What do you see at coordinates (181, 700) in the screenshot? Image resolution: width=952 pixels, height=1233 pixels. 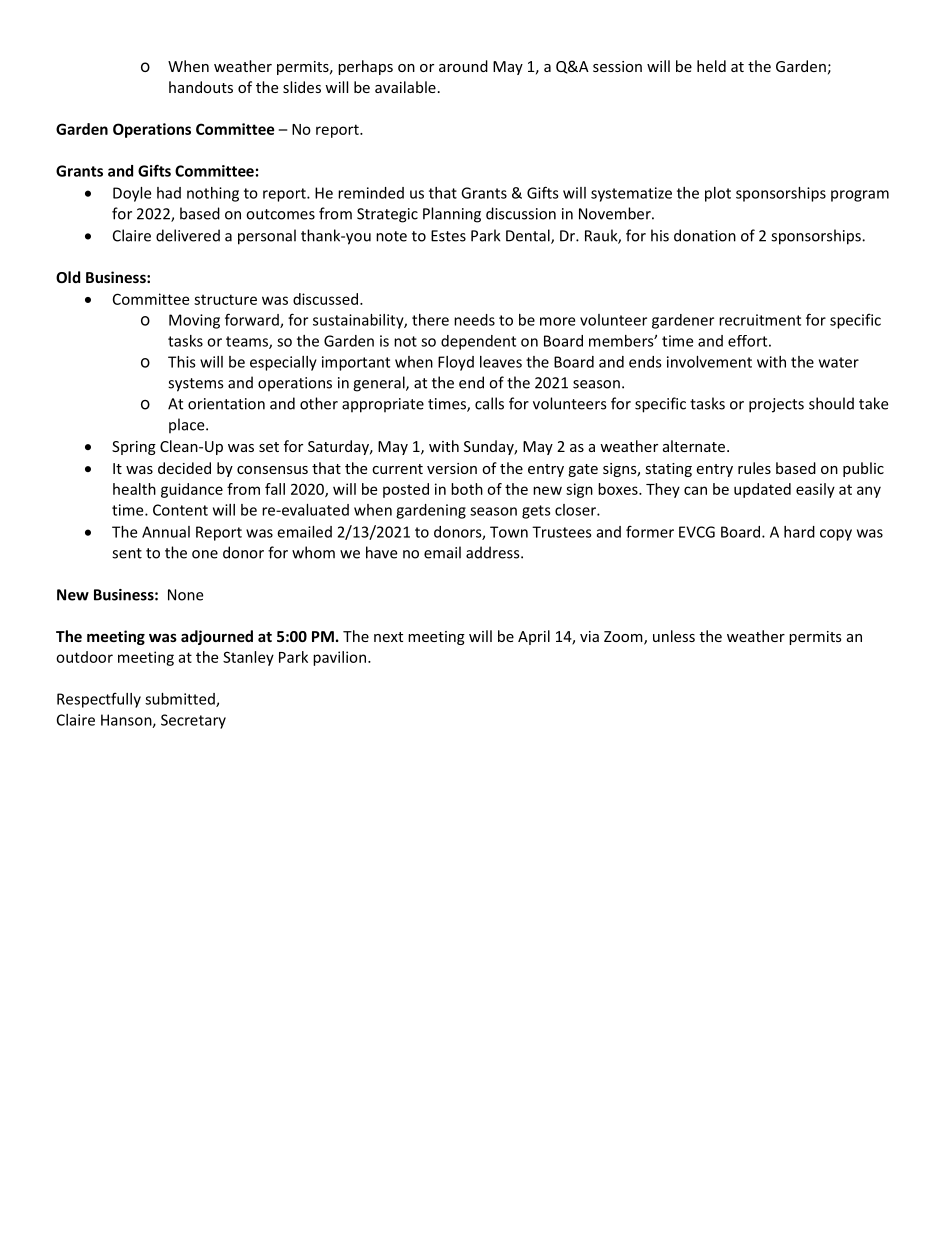 I see `submitted` at bounding box center [181, 700].
